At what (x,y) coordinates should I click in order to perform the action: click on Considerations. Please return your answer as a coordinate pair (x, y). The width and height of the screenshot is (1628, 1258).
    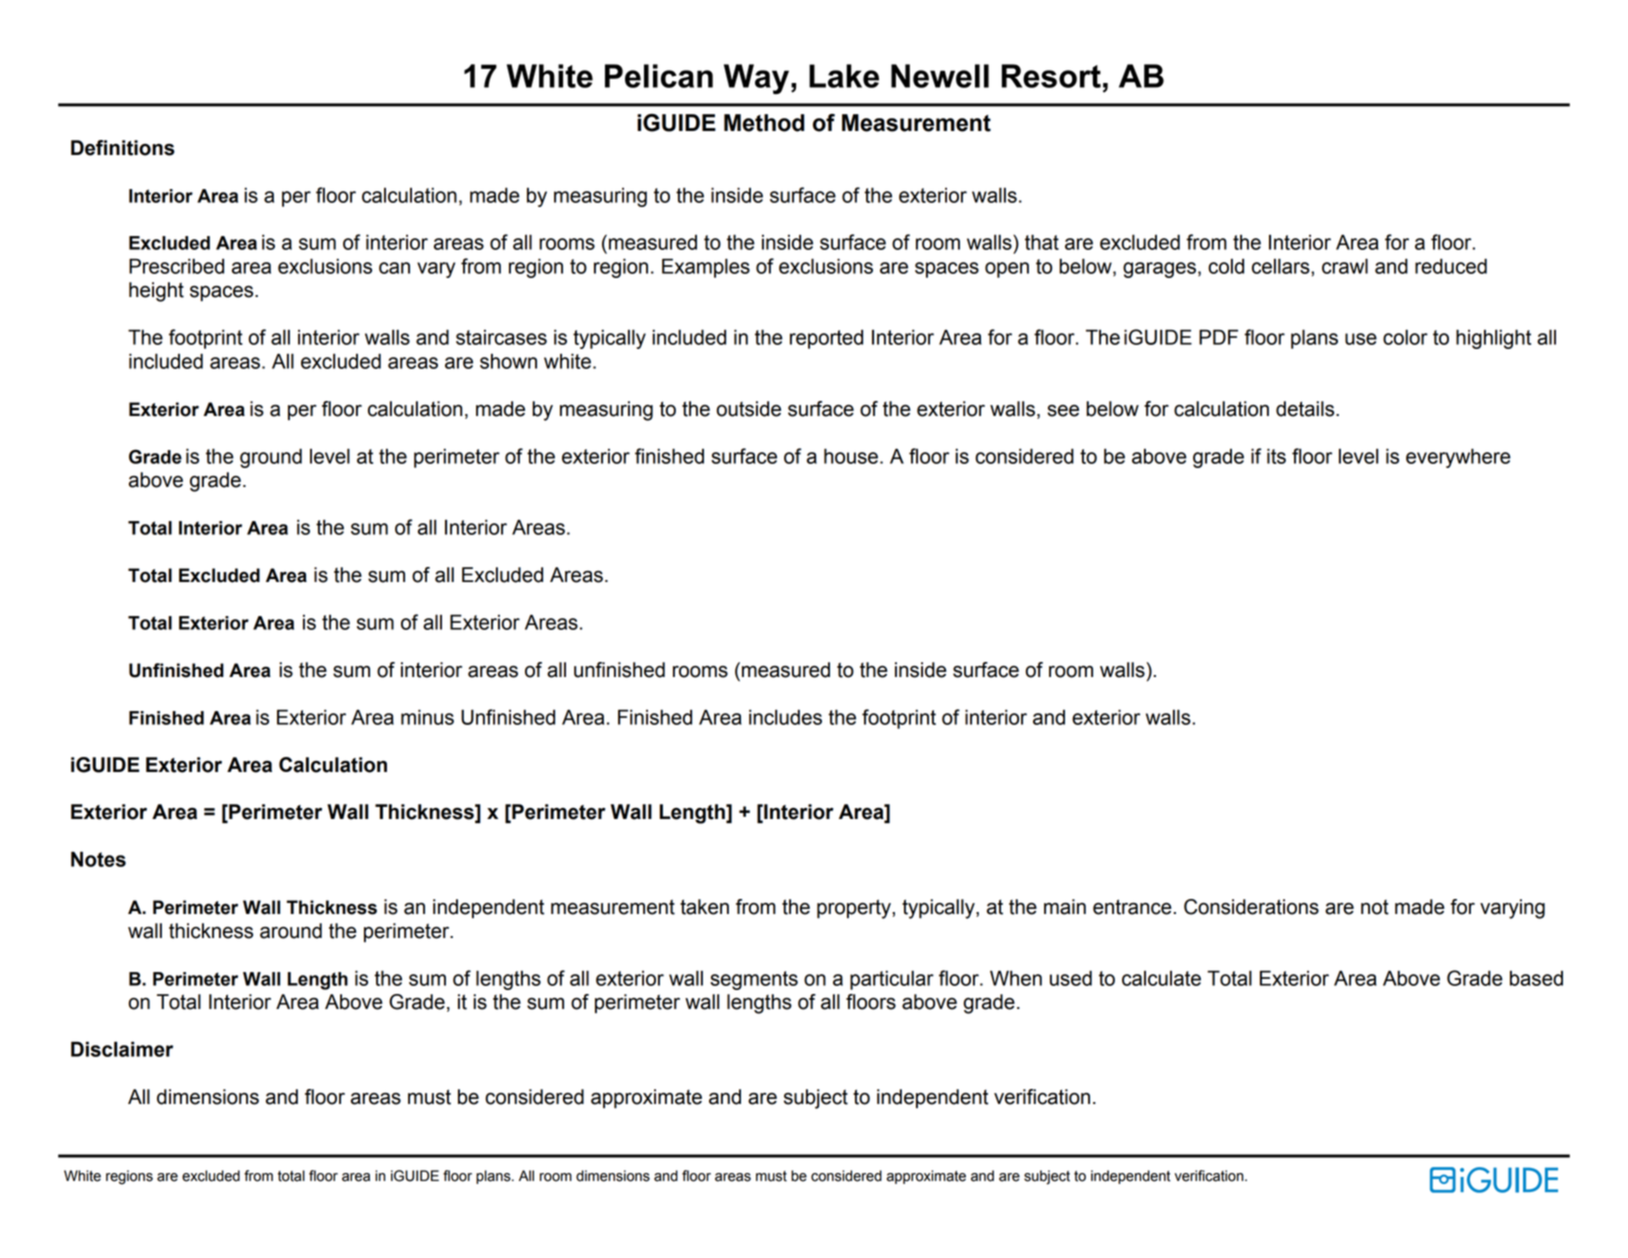
    Looking at the image, I should click on (1251, 907).
